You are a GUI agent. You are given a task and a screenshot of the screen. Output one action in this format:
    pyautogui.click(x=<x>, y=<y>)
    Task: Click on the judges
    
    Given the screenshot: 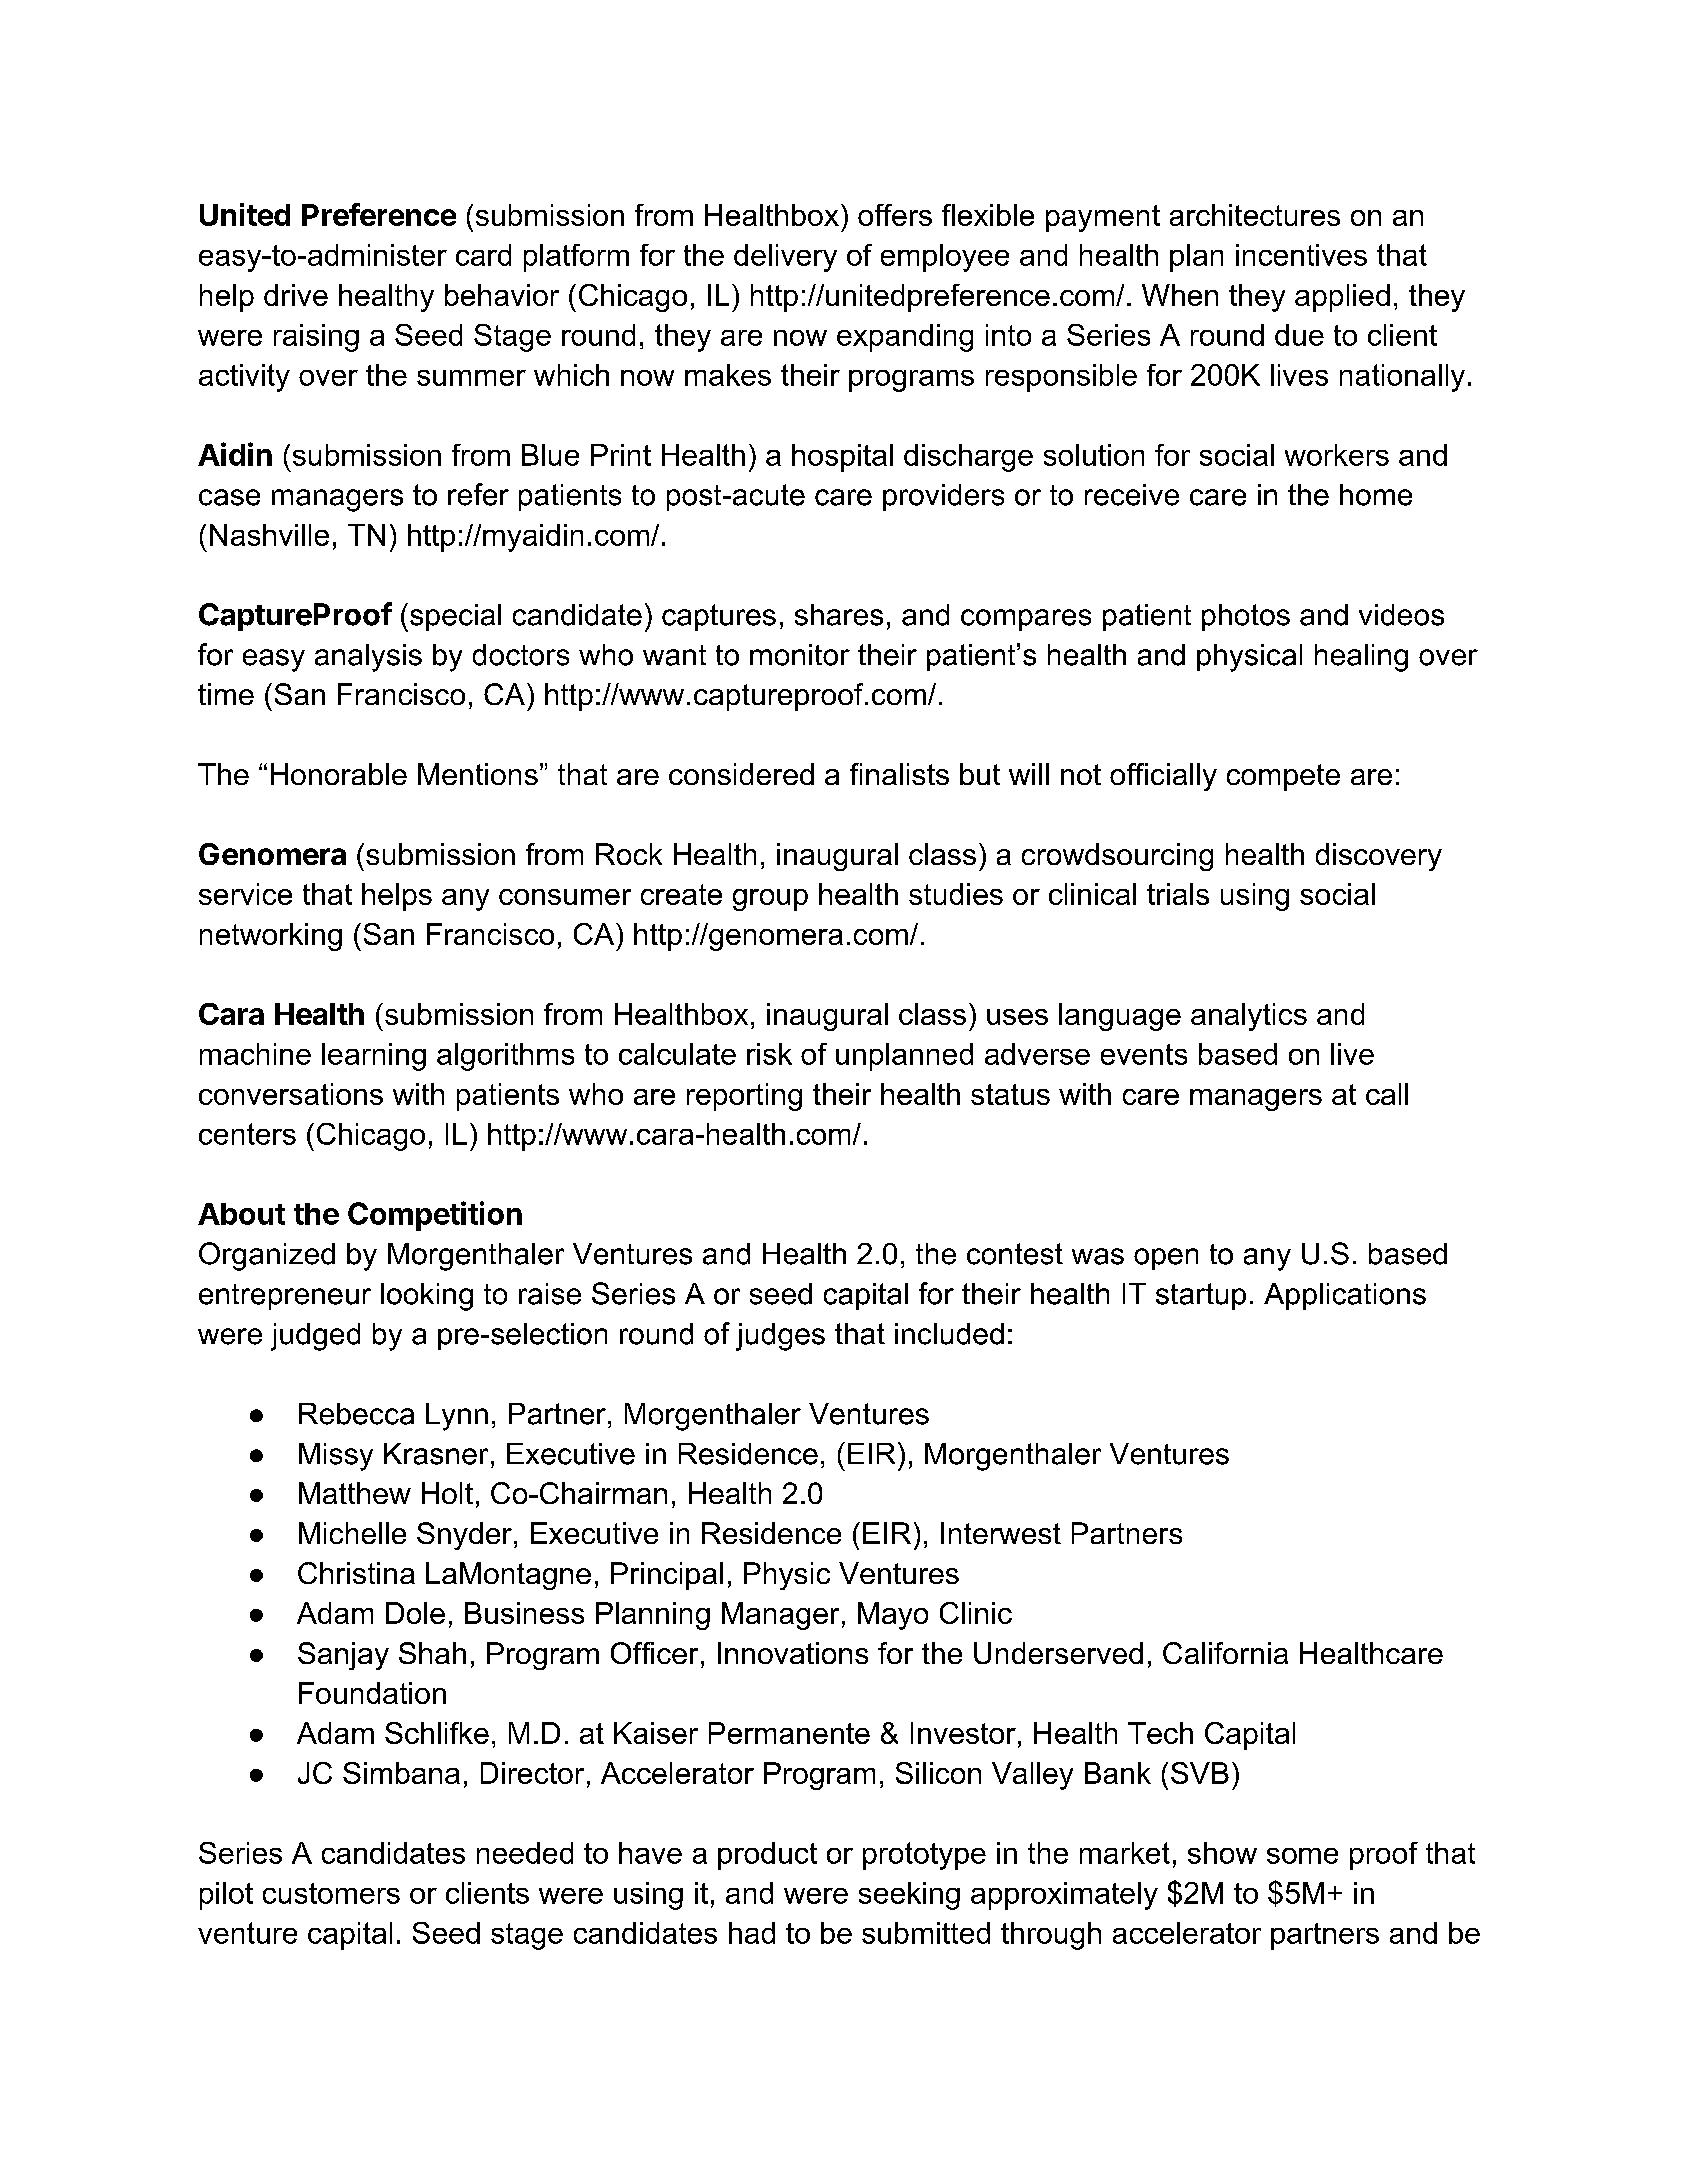 What is the action you would take?
    pyautogui.click(x=780, y=1337)
